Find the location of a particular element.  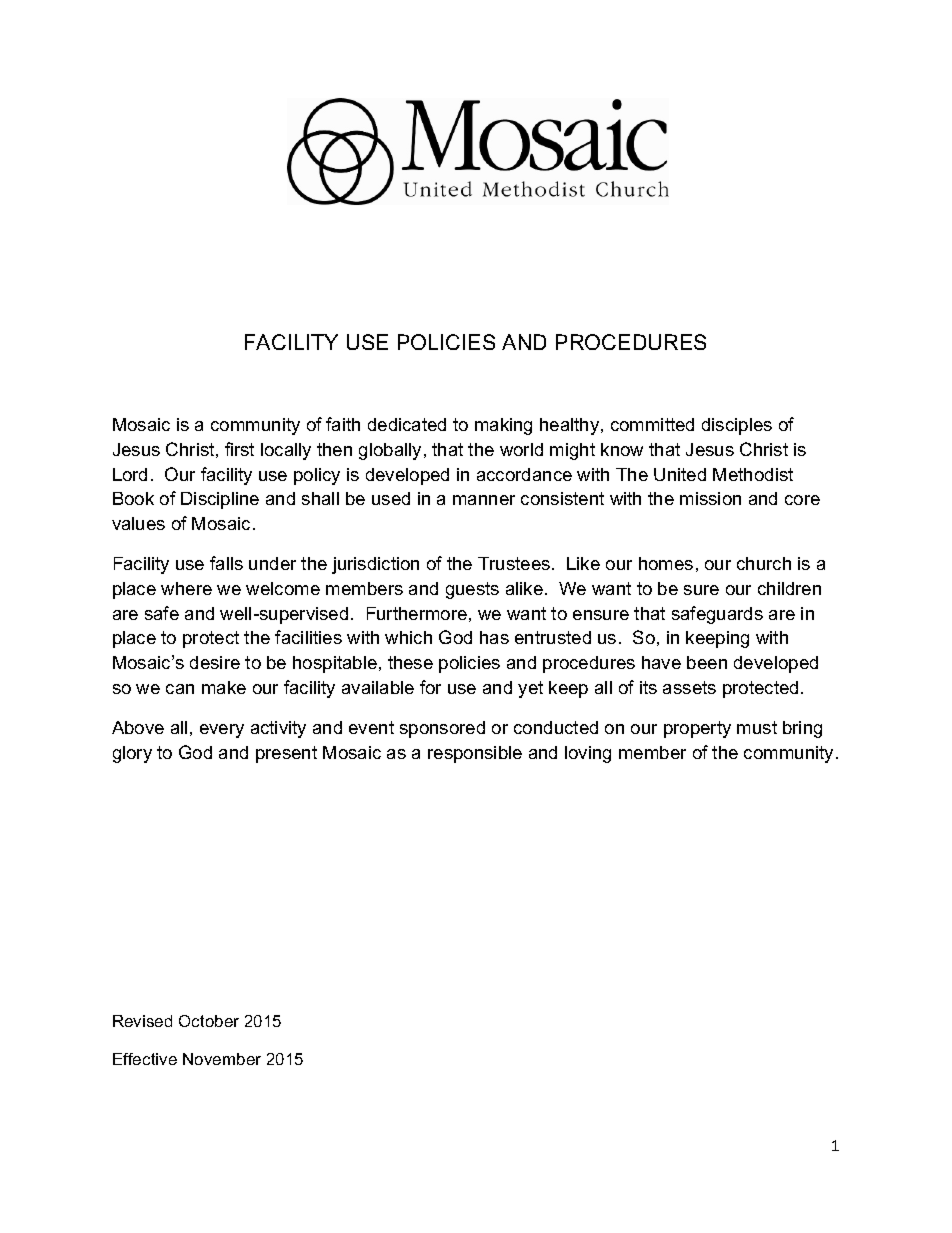

November is located at coordinates (222, 1059).
